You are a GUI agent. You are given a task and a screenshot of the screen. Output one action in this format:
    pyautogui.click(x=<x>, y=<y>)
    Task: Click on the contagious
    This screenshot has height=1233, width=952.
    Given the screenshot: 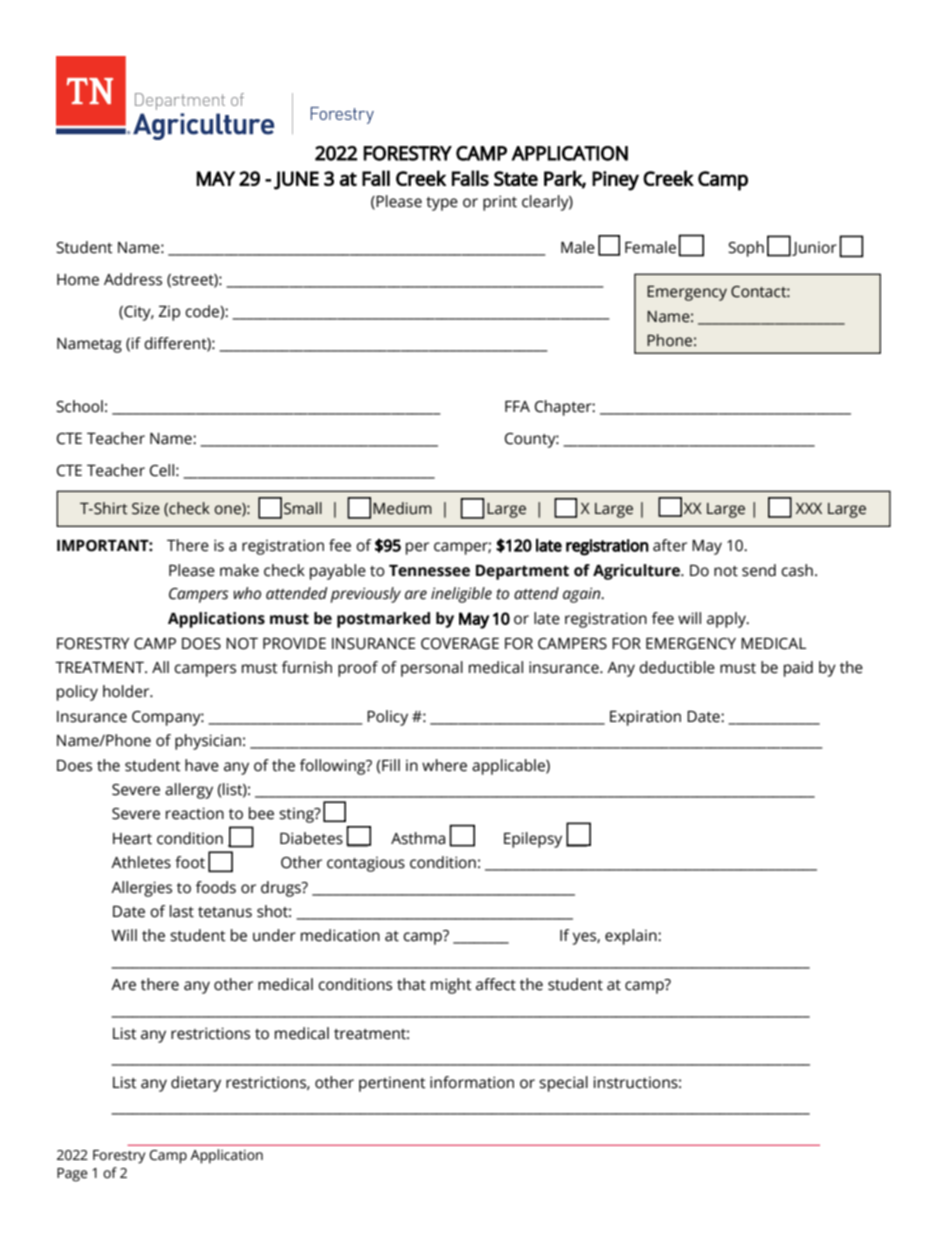 What is the action you would take?
    pyautogui.click(x=366, y=864)
